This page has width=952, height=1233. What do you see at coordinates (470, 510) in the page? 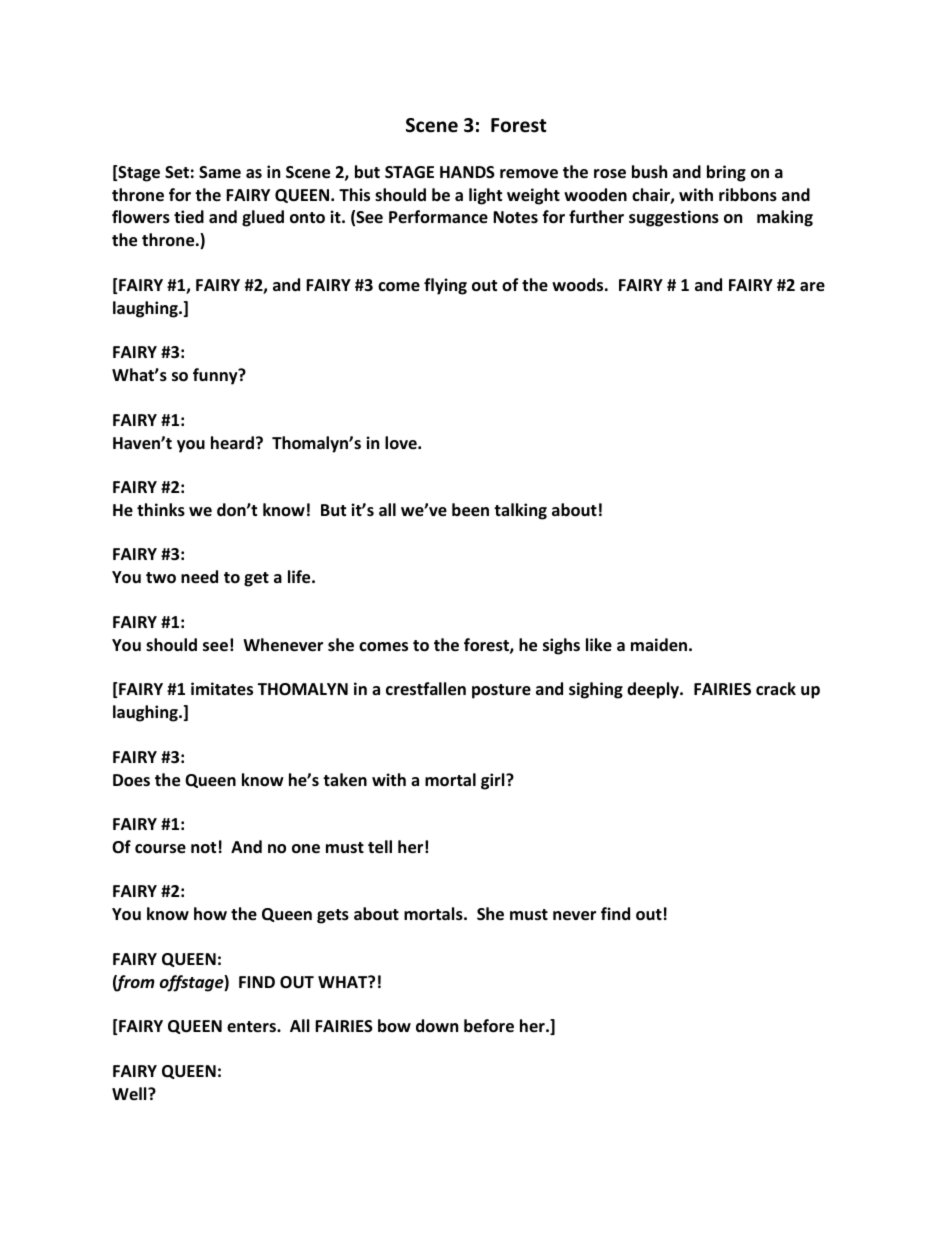
I see `been` at bounding box center [470, 510].
